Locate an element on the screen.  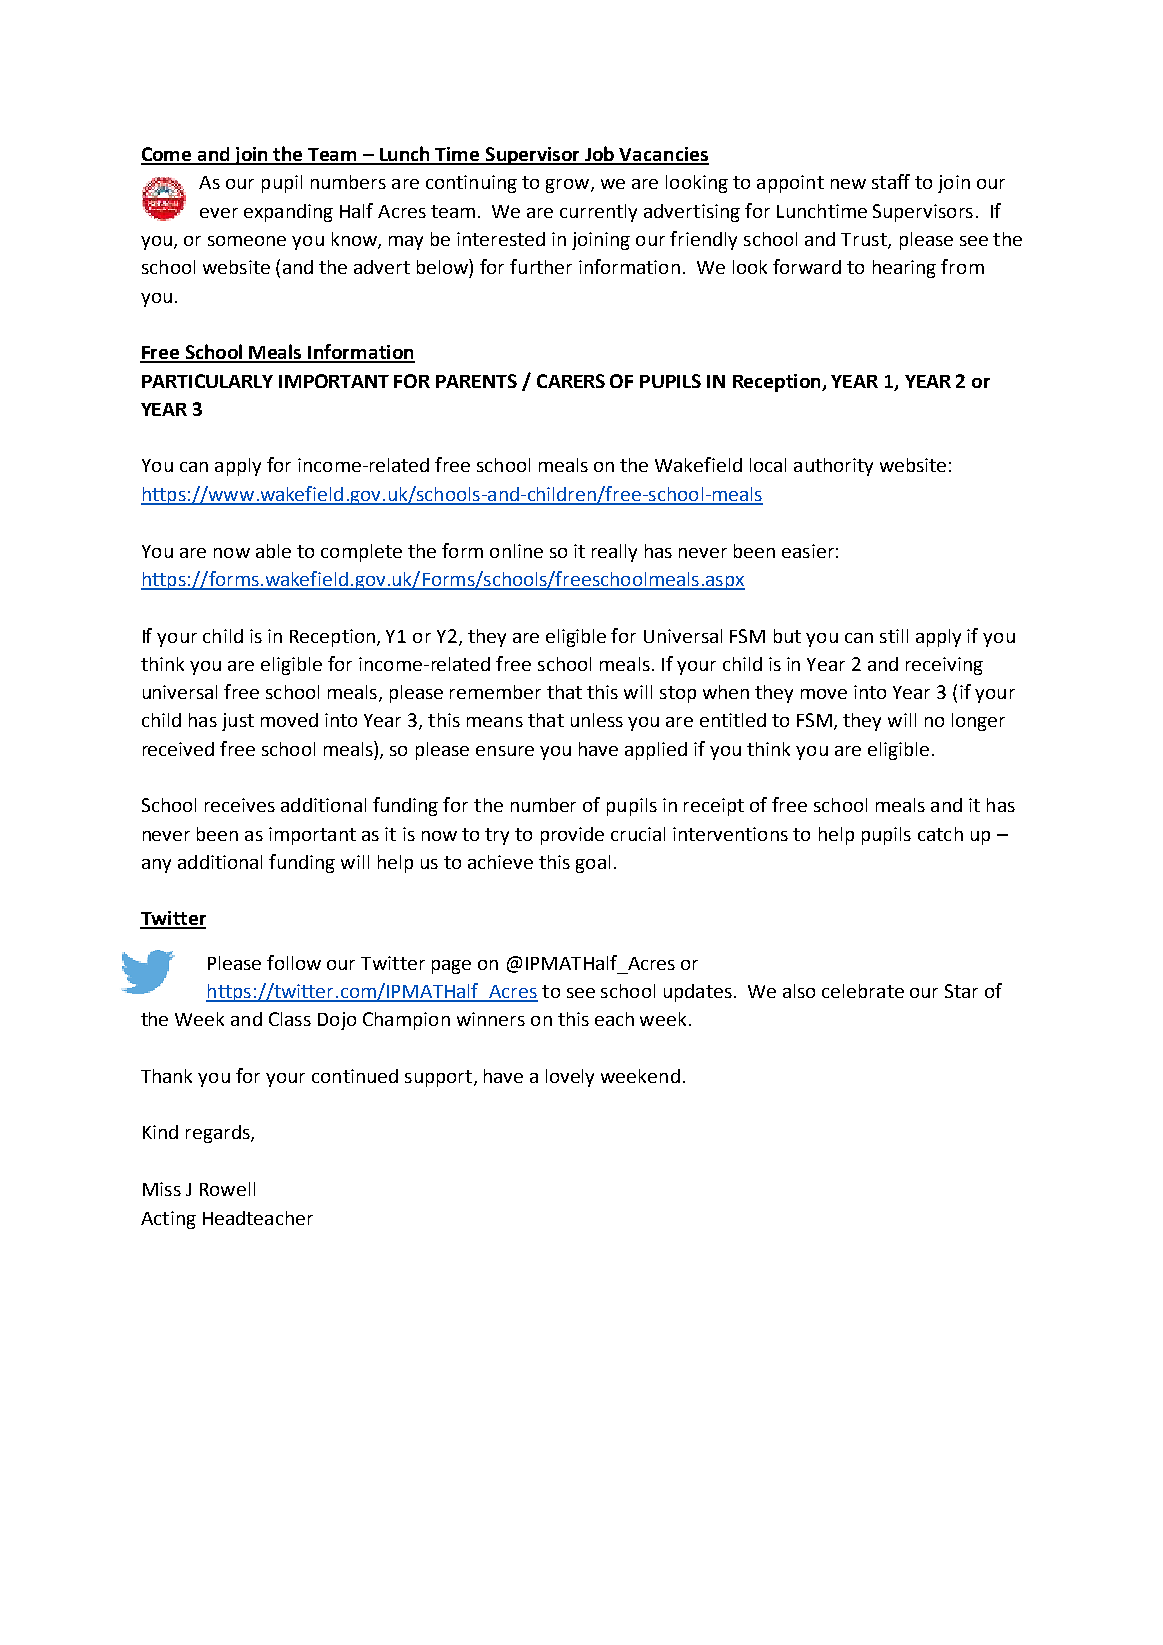
winners is located at coordinates (491, 1019).
